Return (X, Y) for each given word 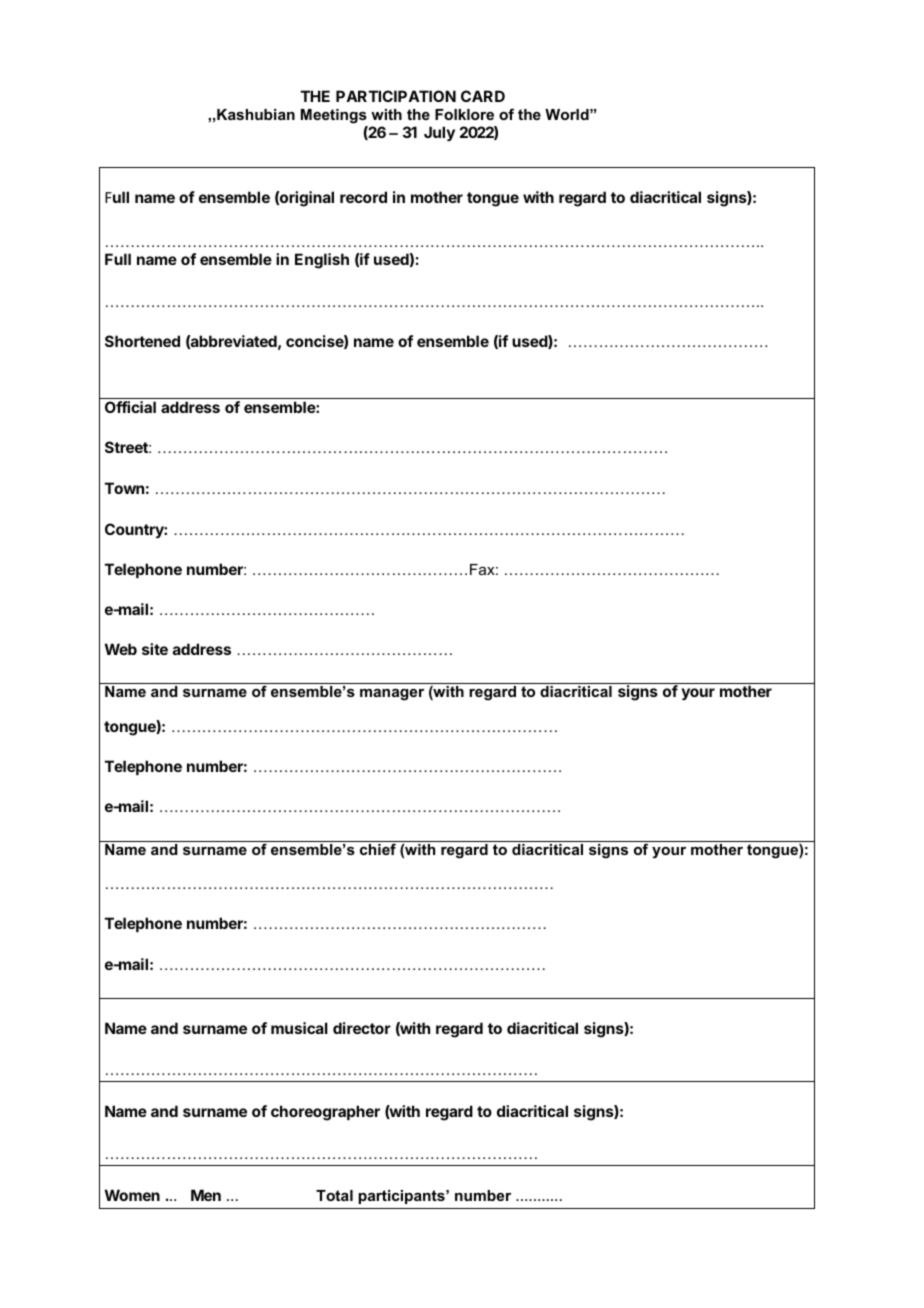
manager (392, 695)
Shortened (142, 341)
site (155, 649)
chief (378, 848)
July (439, 134)
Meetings (334, 116)
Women (132, 1195)
